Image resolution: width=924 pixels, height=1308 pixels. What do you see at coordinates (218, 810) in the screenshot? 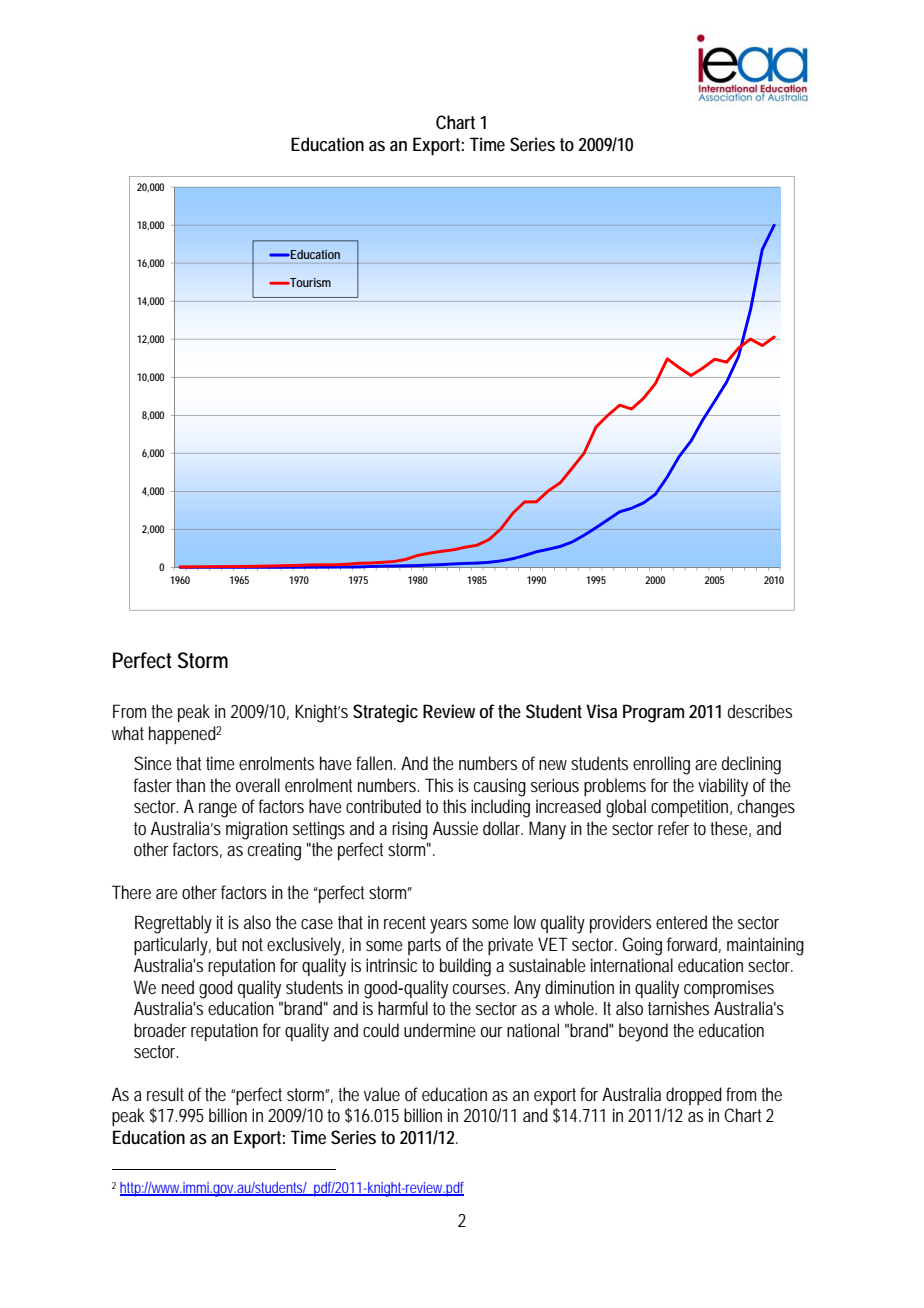
I see `range` at bounding box center [218, 810].
